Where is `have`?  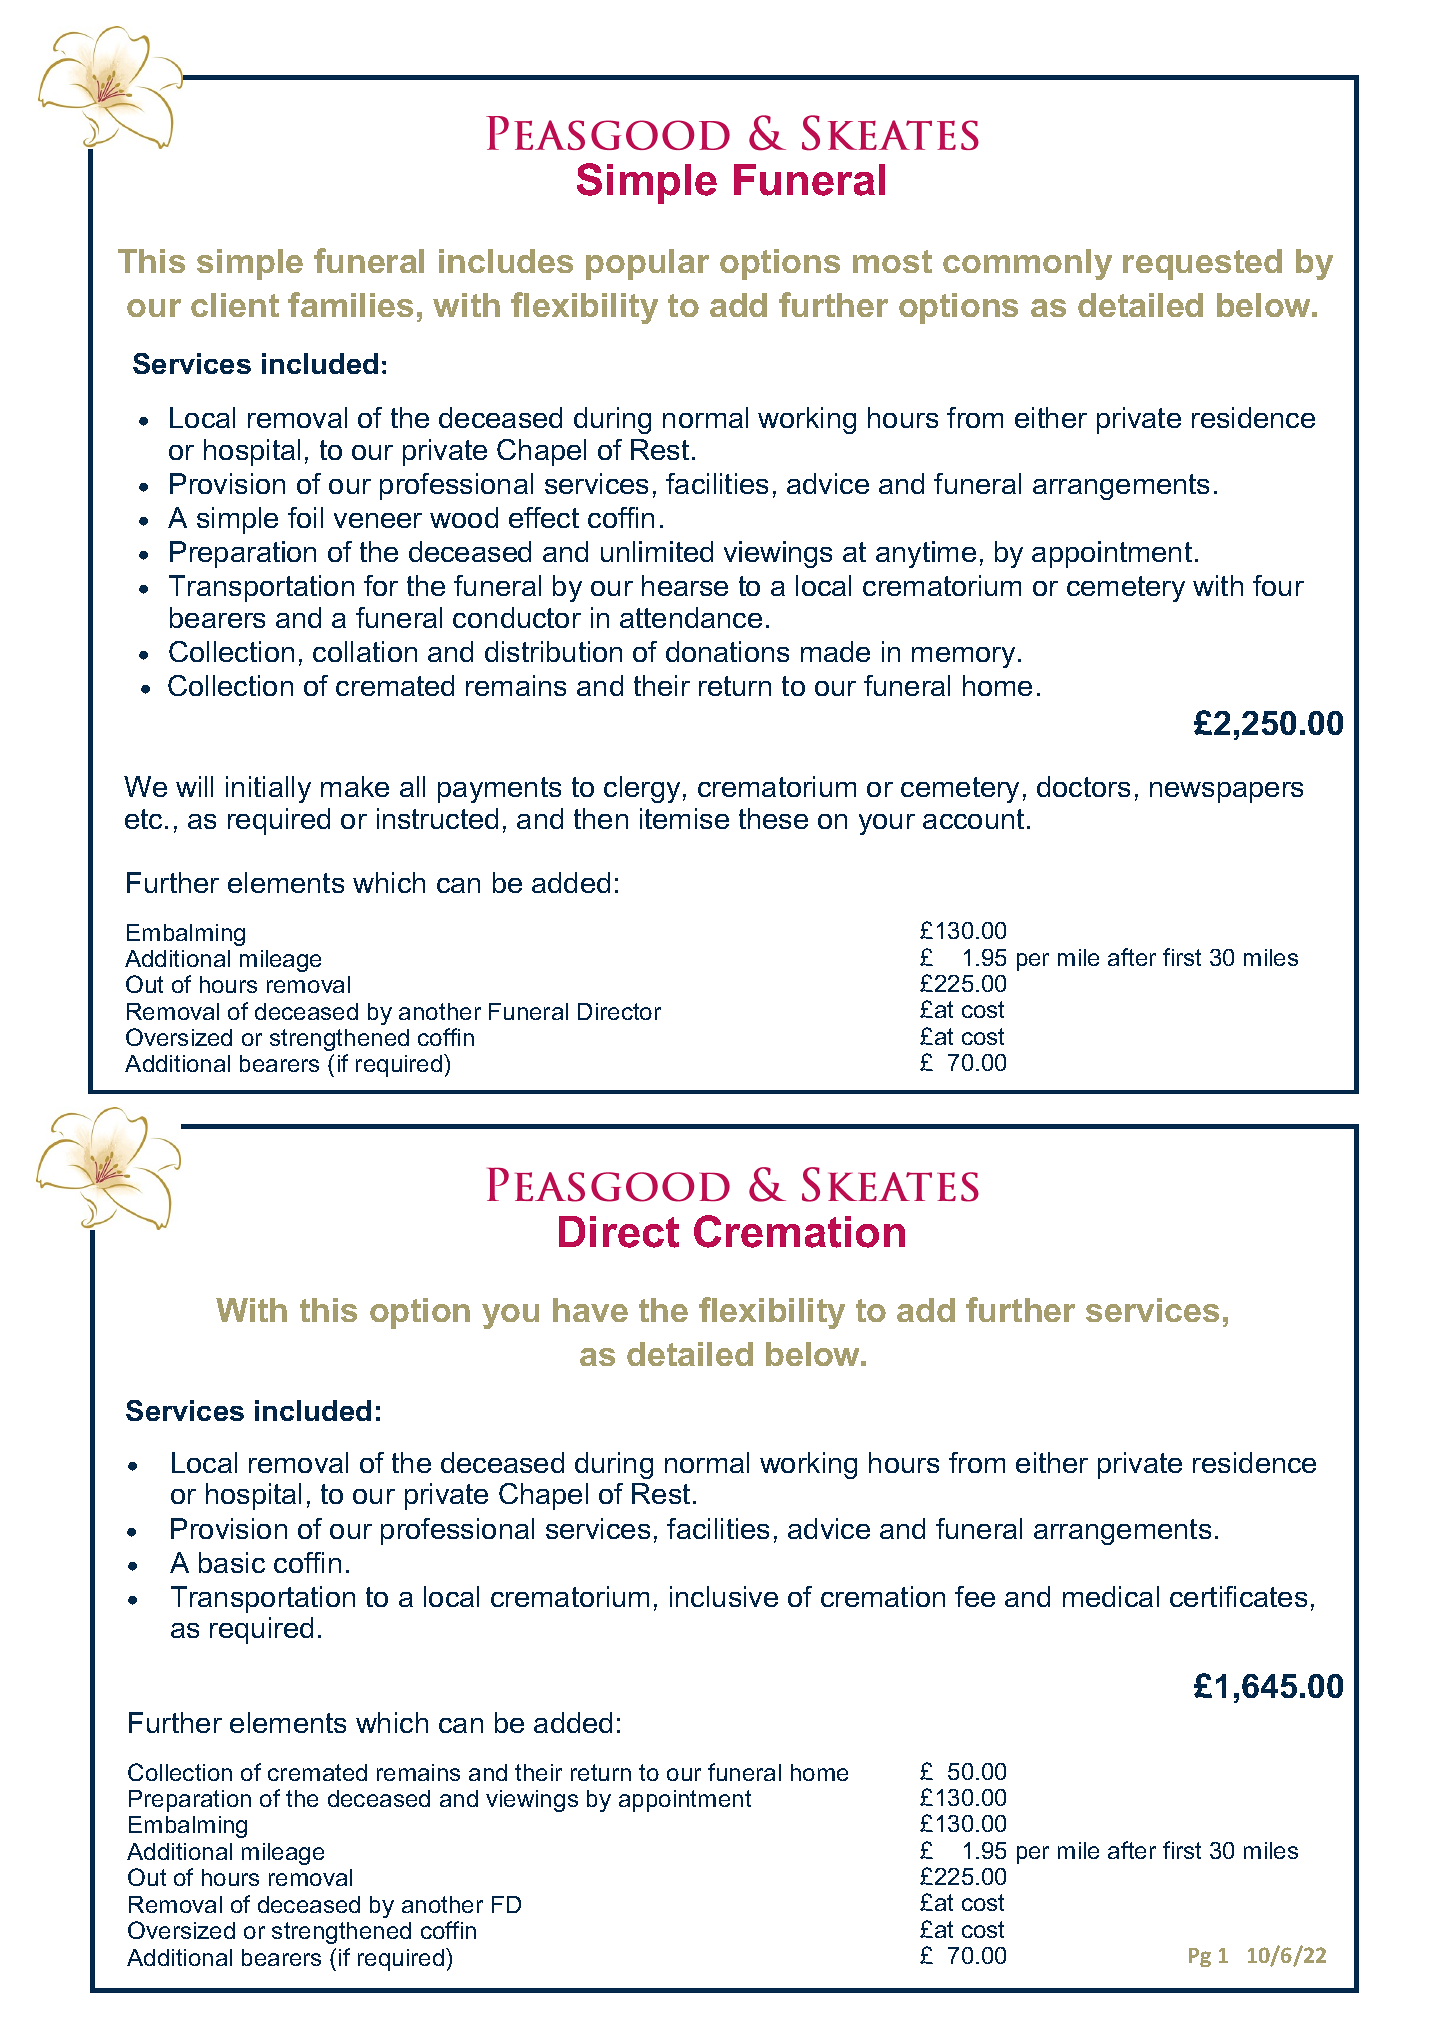 have is located at coordinates (590, 1310).
